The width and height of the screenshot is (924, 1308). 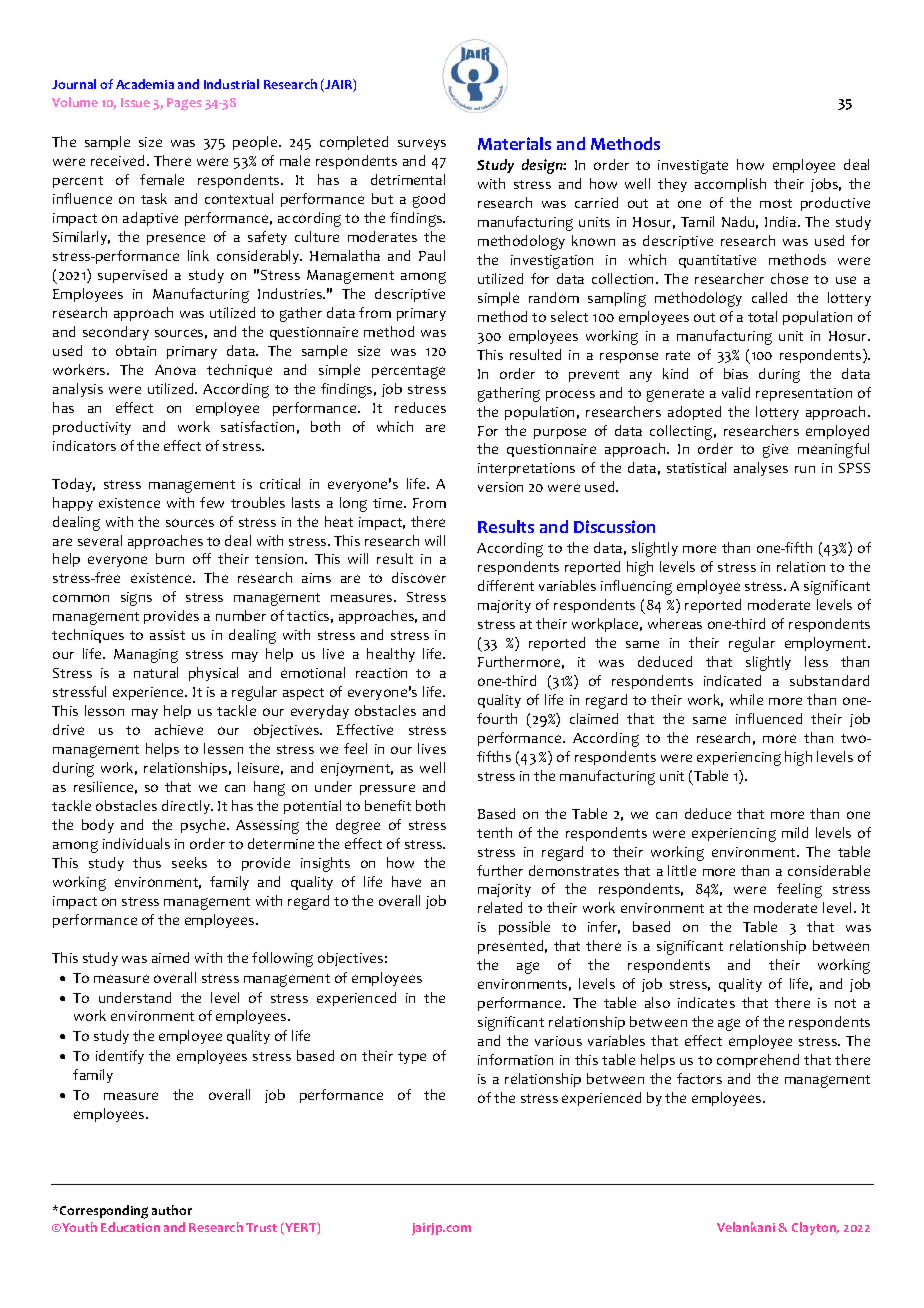 What do you see at coordinates (136, 843) in the screenshot?
I see `individuals` at bounding box center [136, 843].
